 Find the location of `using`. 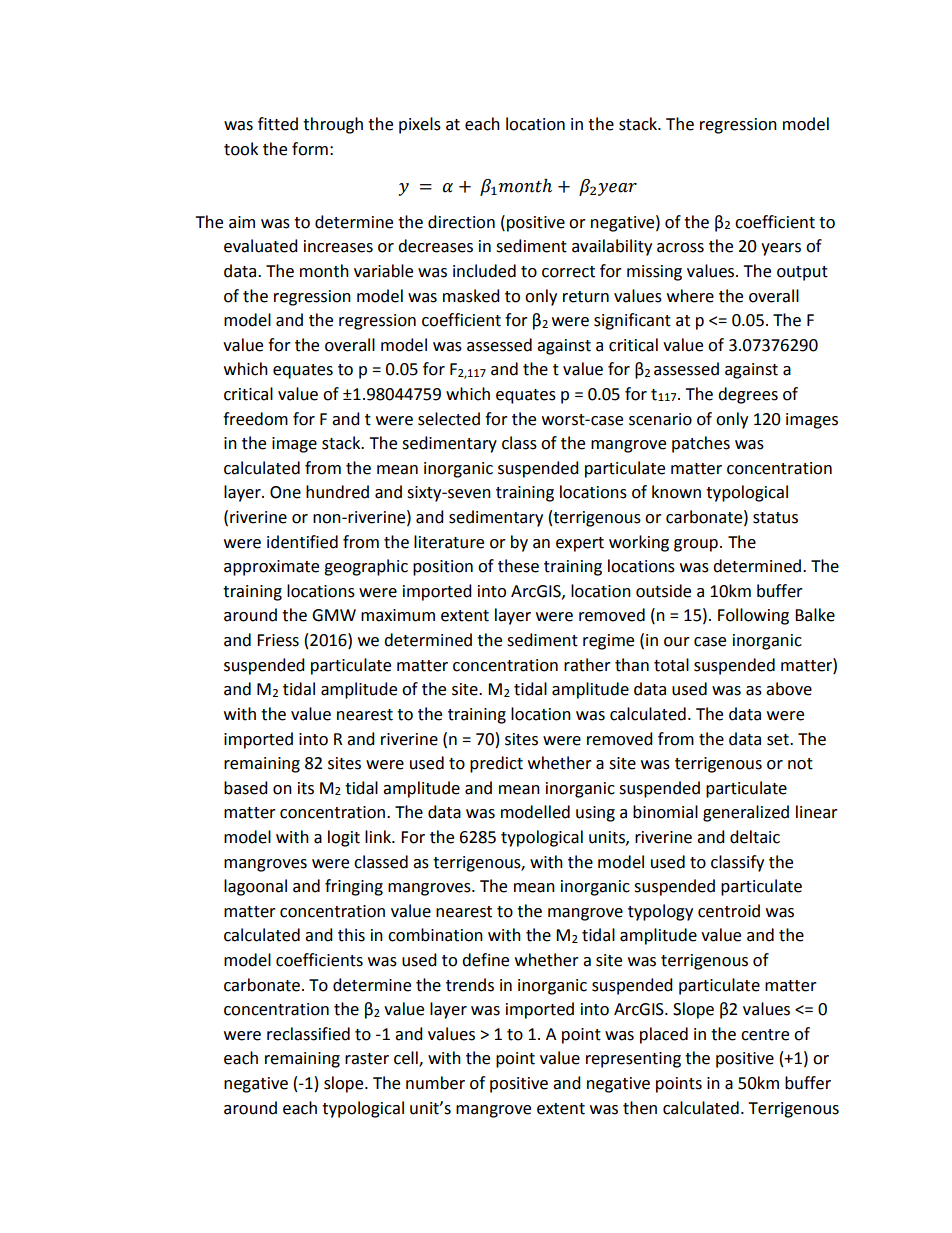

using is located at coordinates (595, 814).
